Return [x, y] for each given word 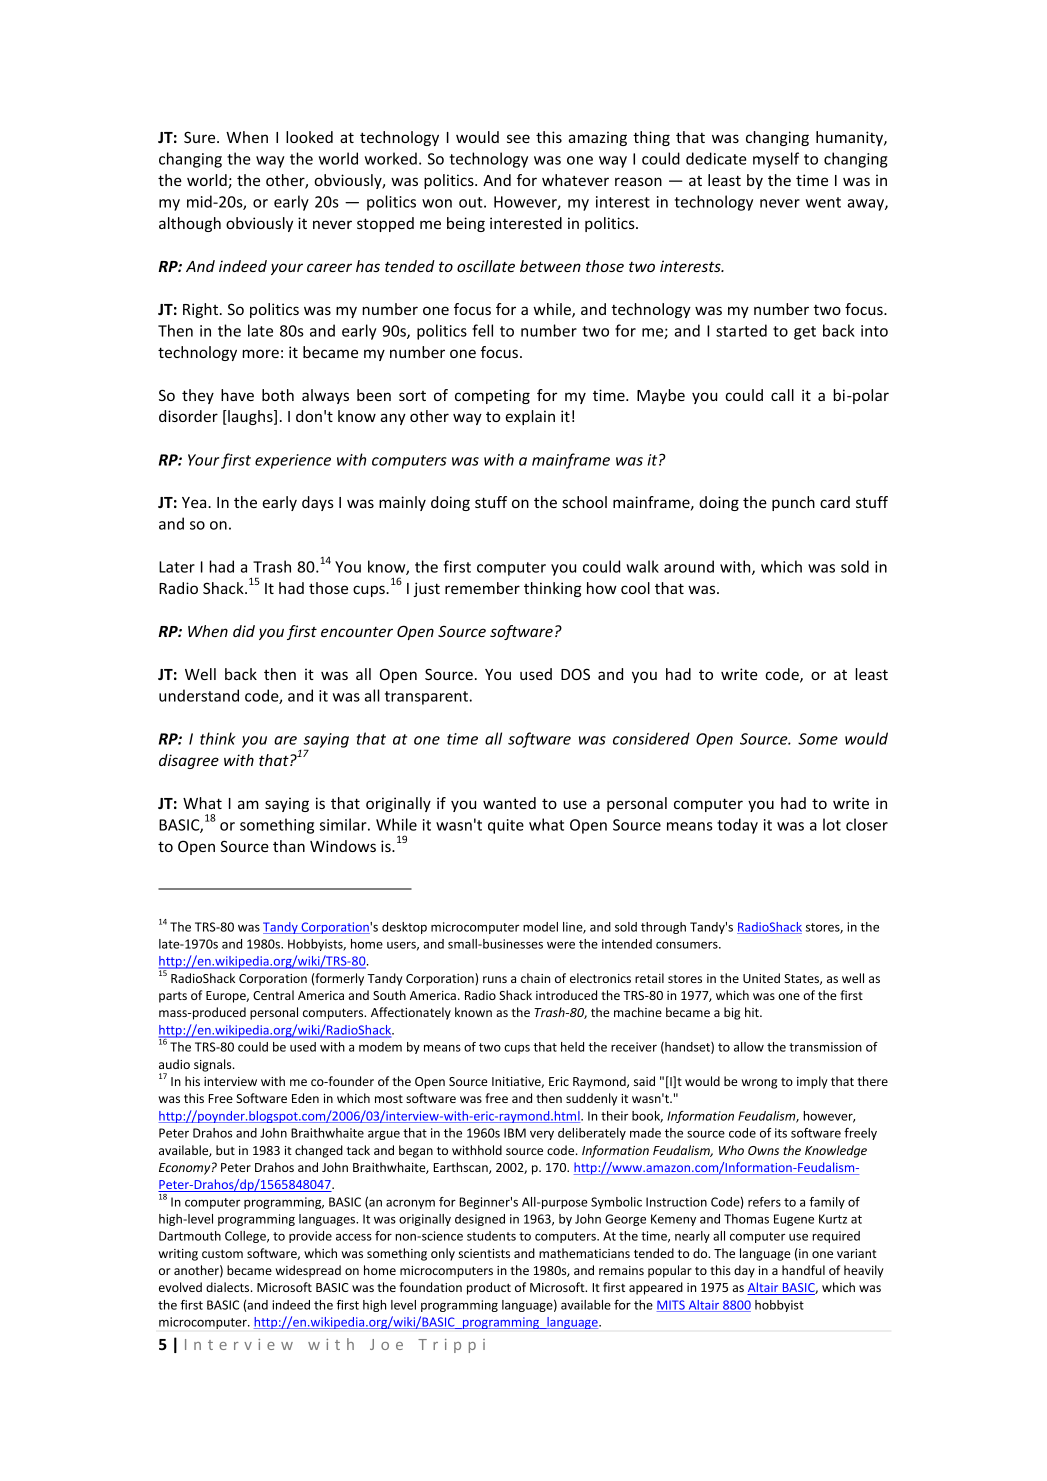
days [318, 503]
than [289, 846]
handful [803, 1270]
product [489, 1288]
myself [776, 160]
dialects [229, 1287]
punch [793, 503]
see [518, 138]
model [540, 927]
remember [482, 588]
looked [309, 137]
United [761, 978]
